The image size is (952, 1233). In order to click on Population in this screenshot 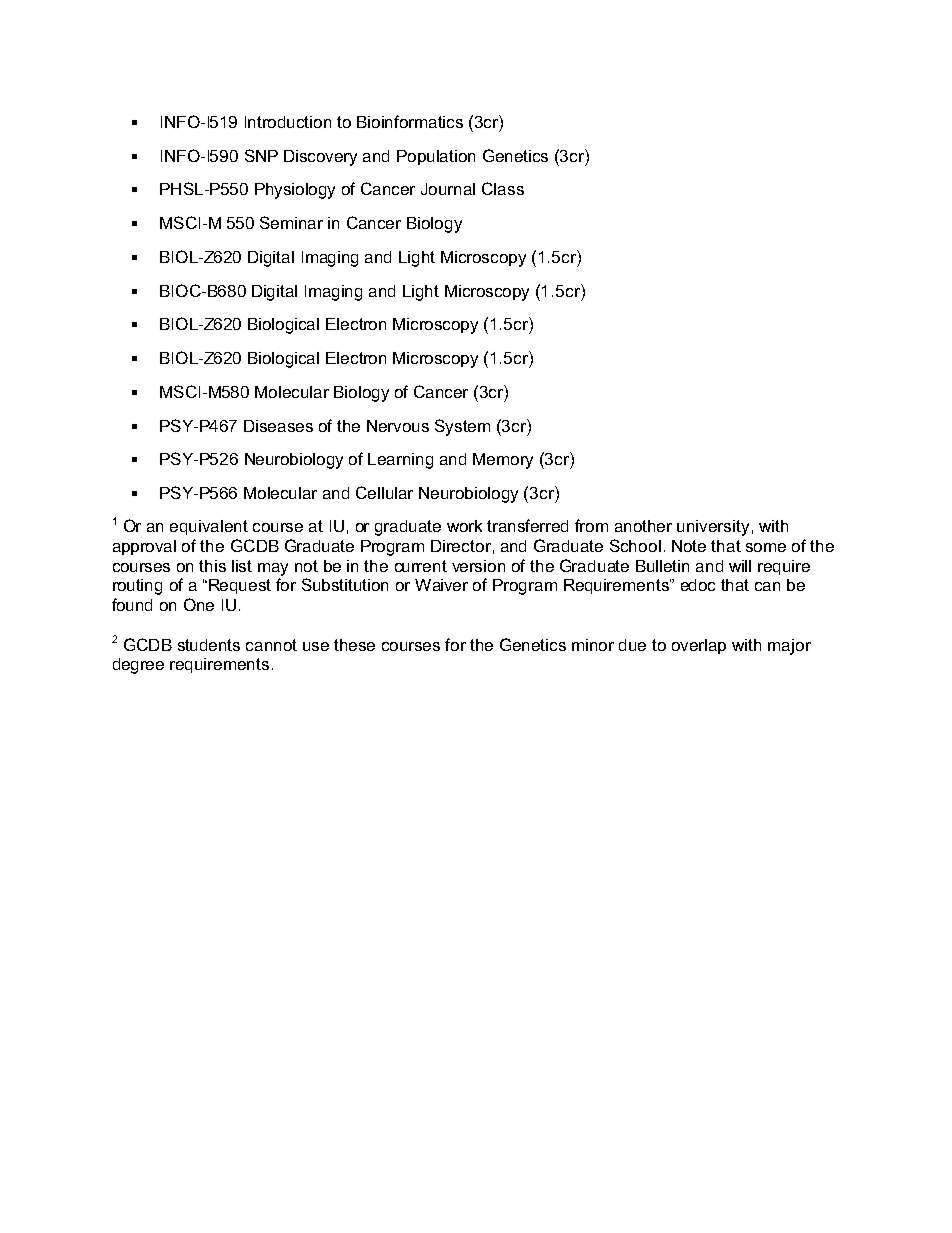, I will do `click(436, 157)`.
